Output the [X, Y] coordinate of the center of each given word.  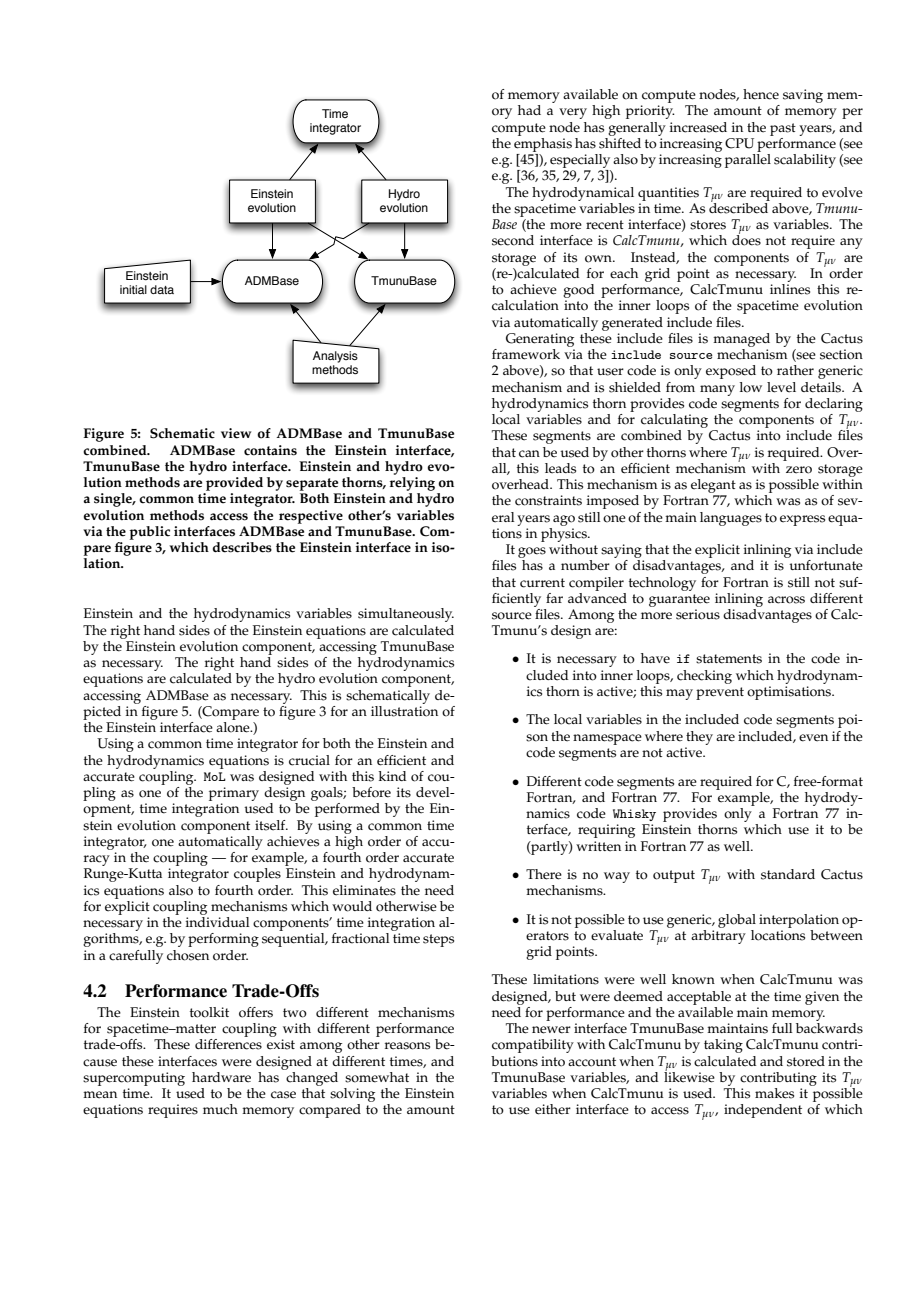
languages [731, 519]
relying [412, 484]
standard [788, 874]
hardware [221, 1077]
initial [133, 289]
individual [218, 922]
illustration [404, 710]
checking [704, 677]
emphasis [543, 143]
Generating [540, 340]
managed [741, 340]
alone [234, 727]
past [783, 129]
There [544, 874]
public [150, 533]
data [162, 289]
